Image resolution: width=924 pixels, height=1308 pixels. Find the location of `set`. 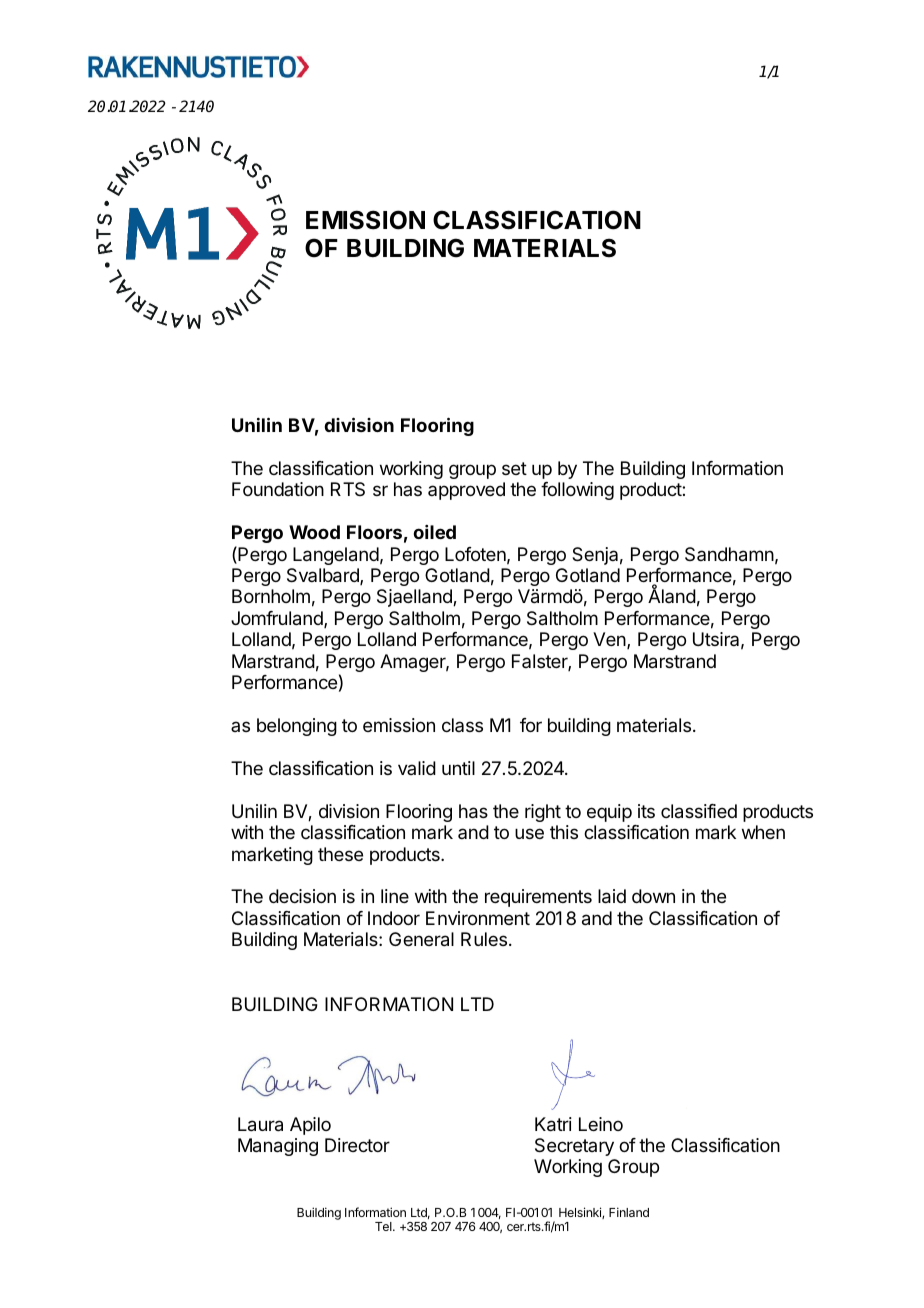

set is located at coordinates (514, 468).
